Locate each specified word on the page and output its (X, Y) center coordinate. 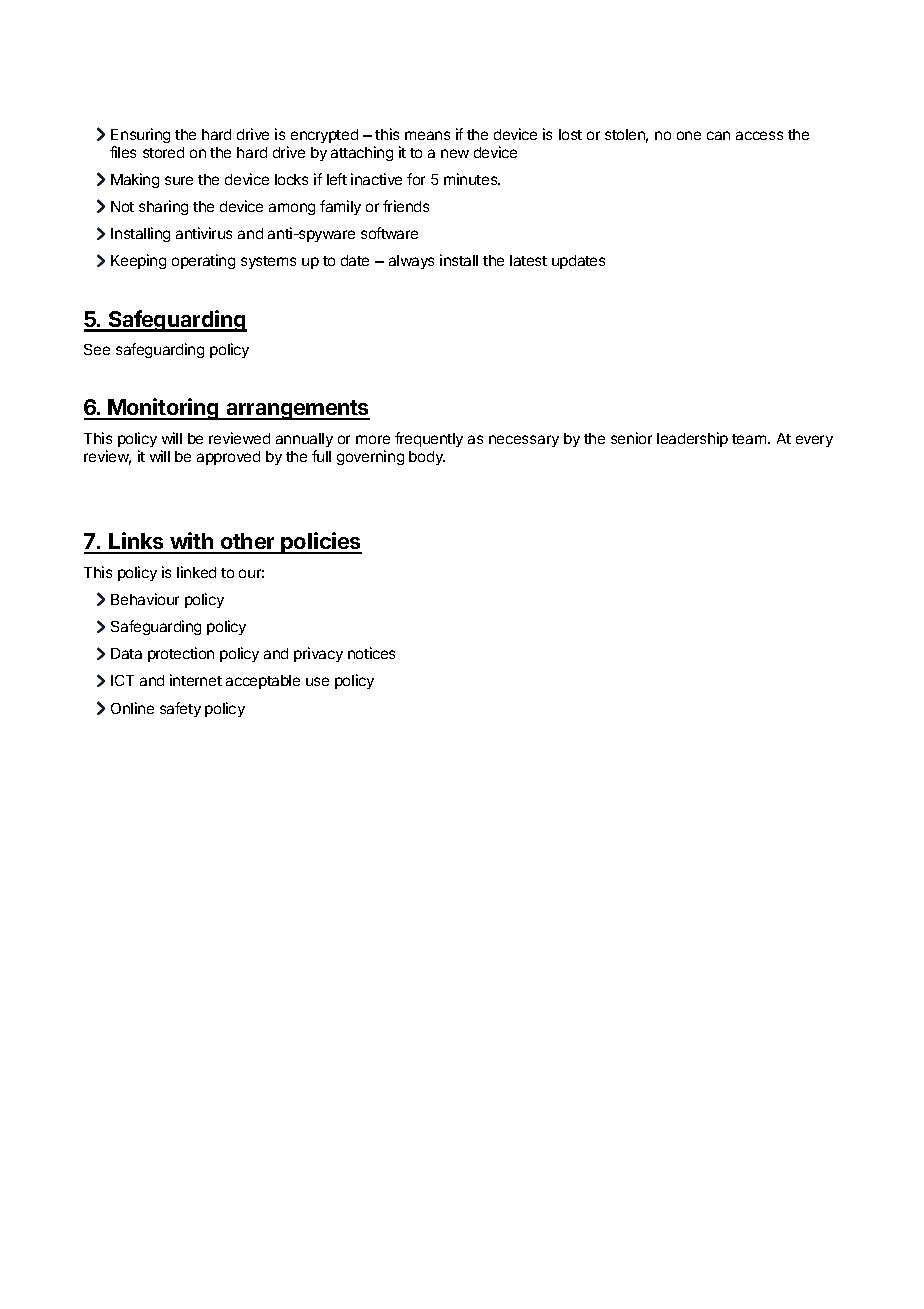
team (750, 439)
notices (371, 653)
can (718, 135)
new (455, 153)
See (97, 349)
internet (196, 680)
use (317, 681)
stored (163, 152)
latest (528, 260)
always (411, 262)
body (427, 458)
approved (228, 458)
